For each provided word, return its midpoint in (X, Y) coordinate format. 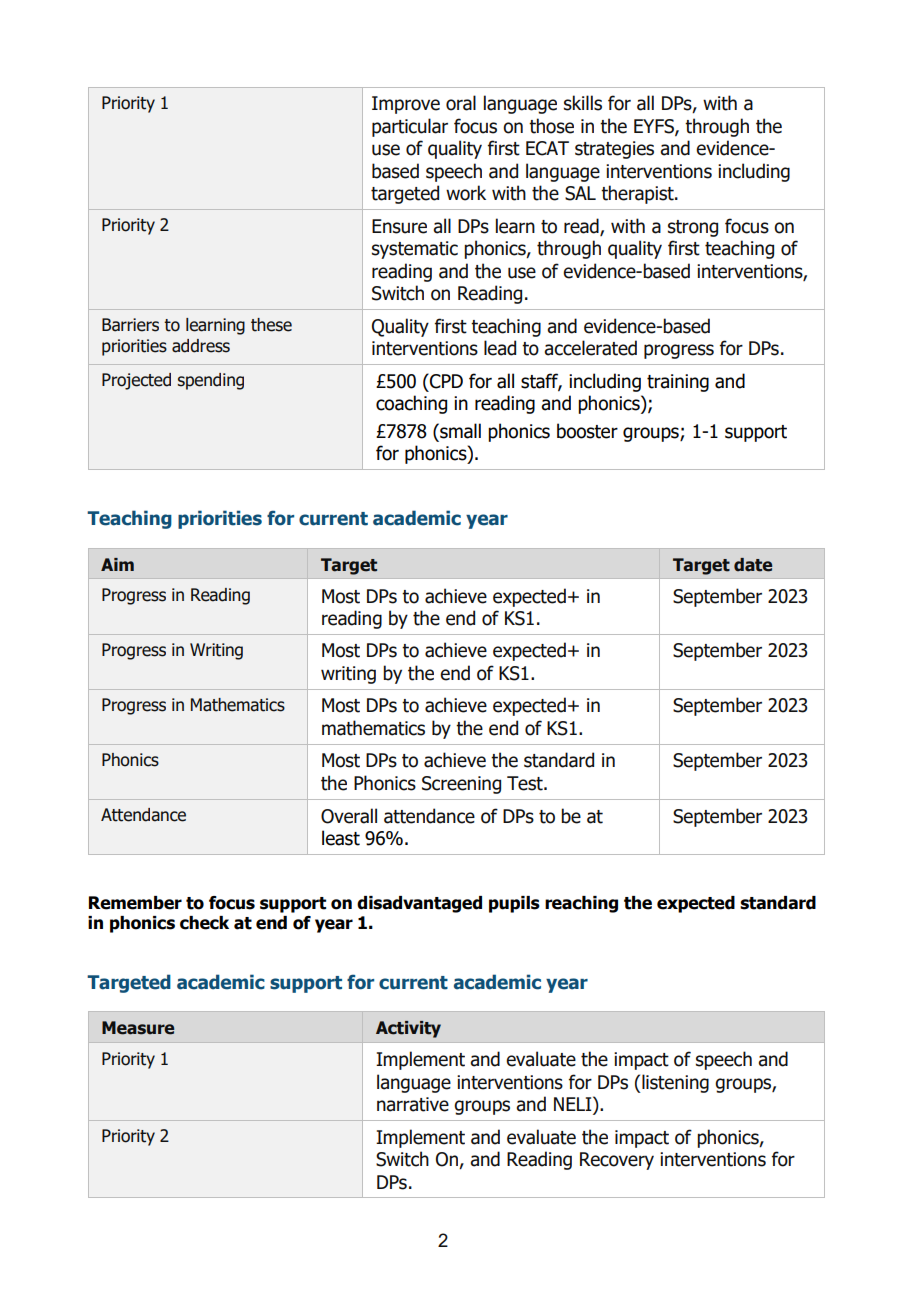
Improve (406, 105)
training (678, 383)
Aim (117, 564)
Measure (138, 1028)
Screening (461, 785)
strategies (614, 150)
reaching (581, 904)
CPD (445, 381)
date (753, 565)
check (204, 923)
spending (210, 381)
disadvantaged (419, 904)
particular (410, 127)
